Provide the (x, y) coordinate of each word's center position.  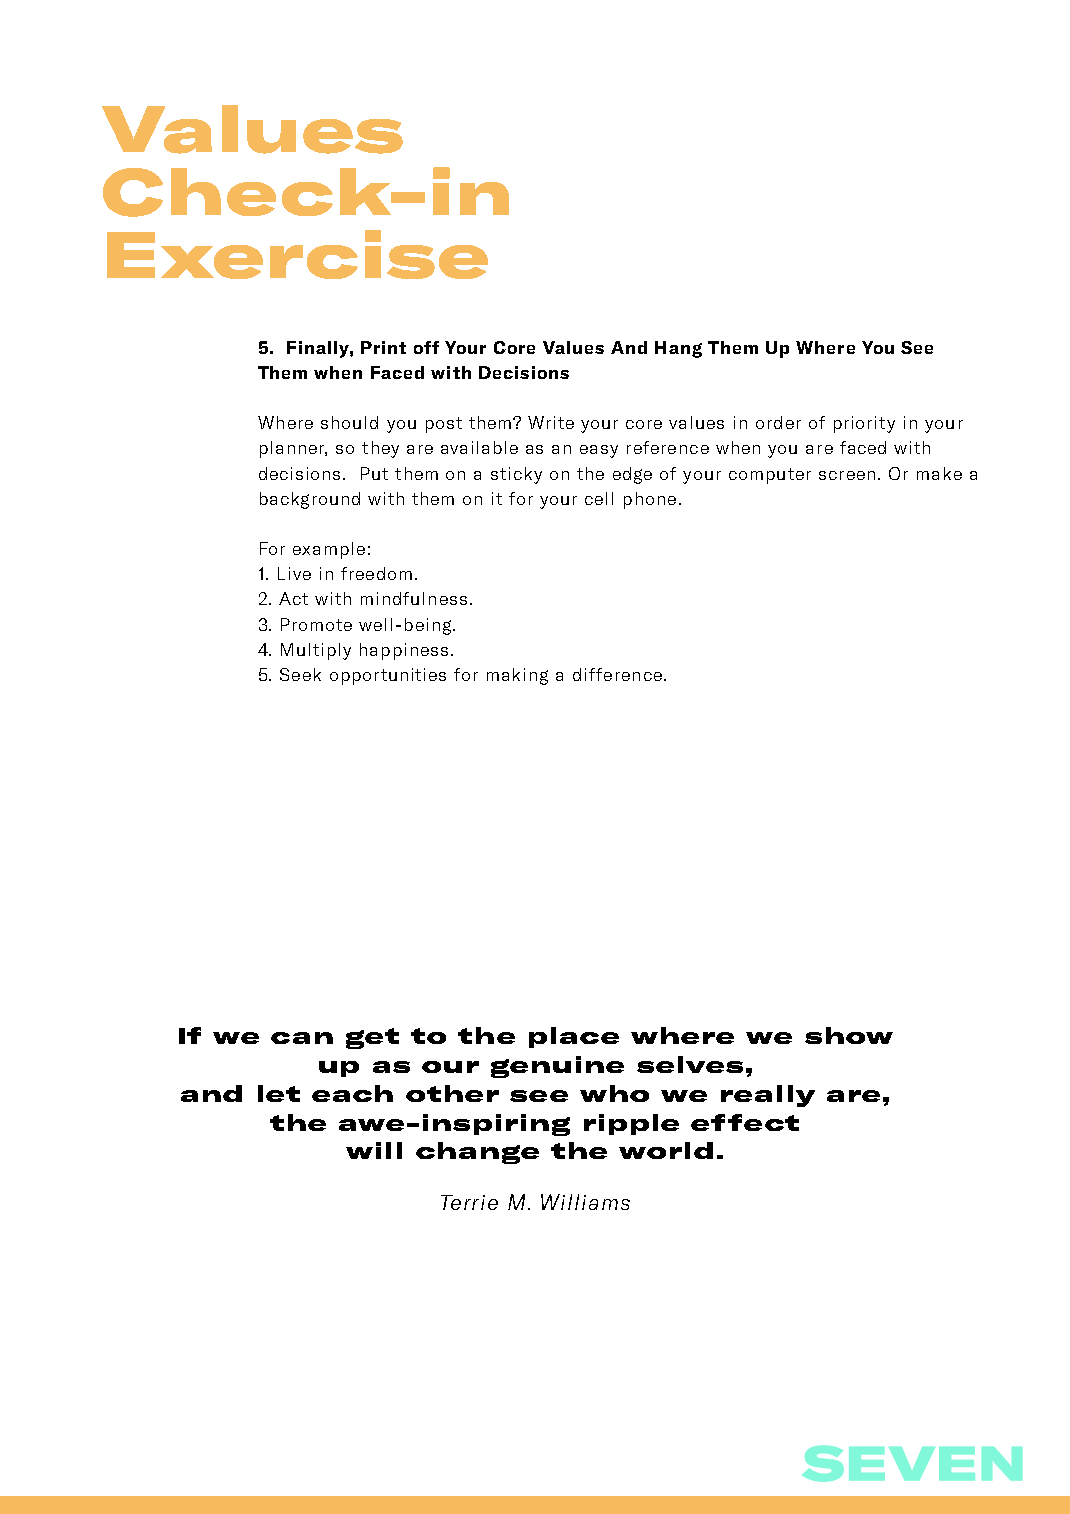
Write (551, 422)
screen (847, 475)
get (372, 1038)
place (574, 1037)
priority (864, 424)
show (849, 1035)
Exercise (297, 254)
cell (599, 498)
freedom (376, 573)
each (352, 1093)
